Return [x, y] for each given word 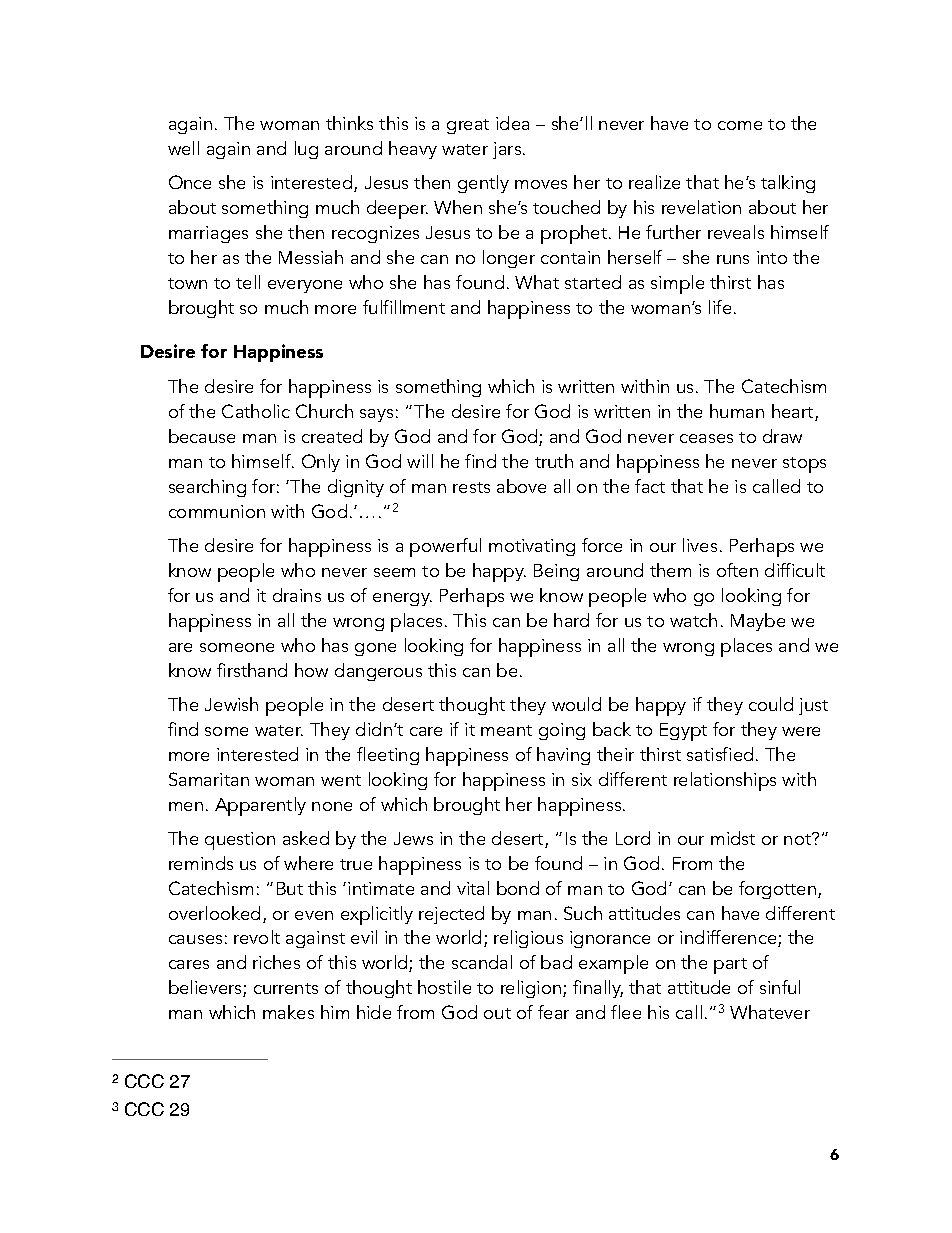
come [740, 125]
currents [286, 988]
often [737, 570]
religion [532, 989]
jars [508, 150]
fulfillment [404, 307]
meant [506, 730]
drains [297, 595]
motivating [532, 547]
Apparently [260, 806]
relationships [725, 781]
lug [306, 150]
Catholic [256, 411]
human [737, 411]
